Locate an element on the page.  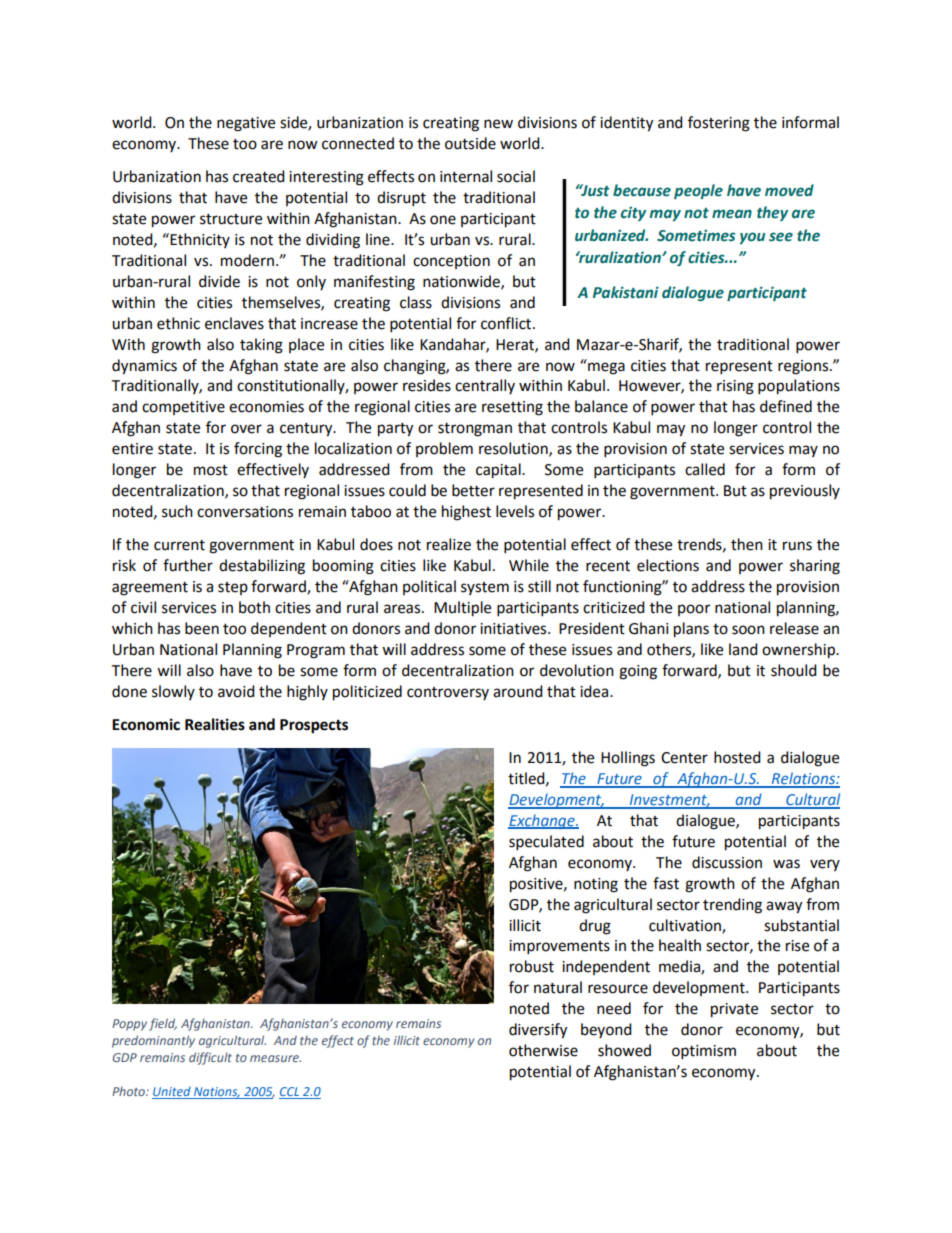
Realities is located at coordinates (215, 724).
